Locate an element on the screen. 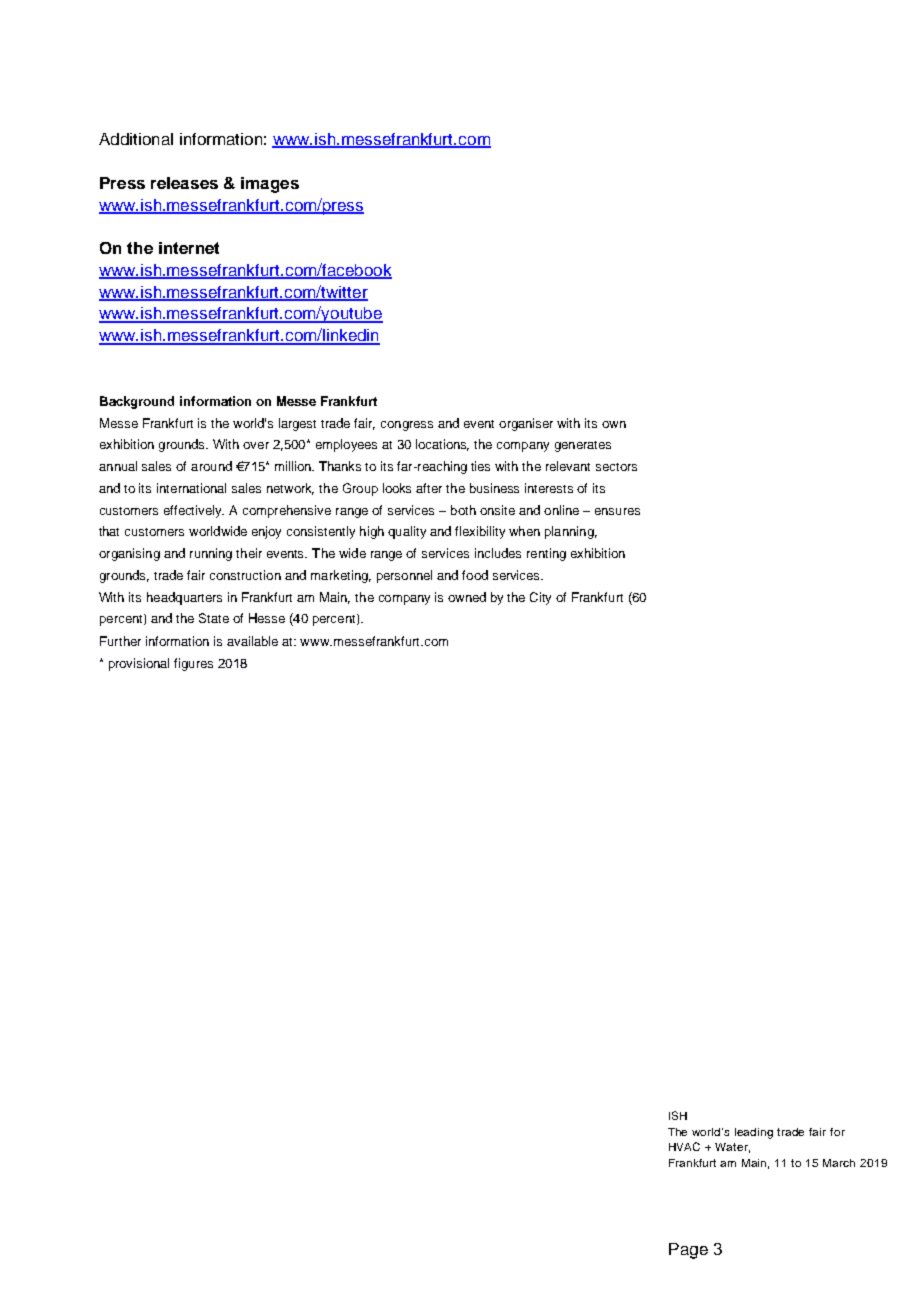 The width and height of the screenshot is (924, 1308). City is located at coordinates (540, 598).
